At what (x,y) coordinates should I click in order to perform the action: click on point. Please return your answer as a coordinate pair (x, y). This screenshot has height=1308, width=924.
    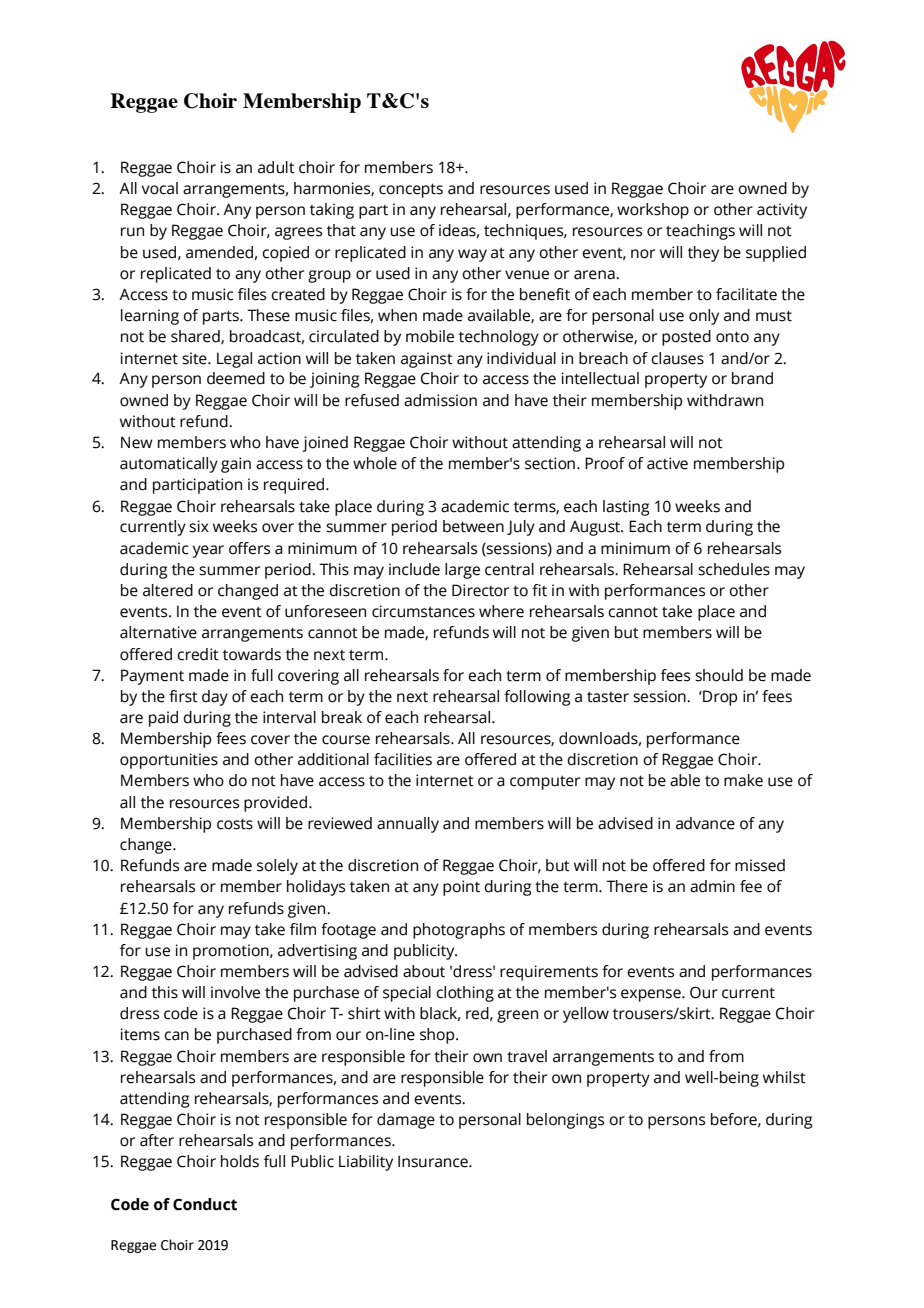
    Looking at the image, I should click on (461, 888).
